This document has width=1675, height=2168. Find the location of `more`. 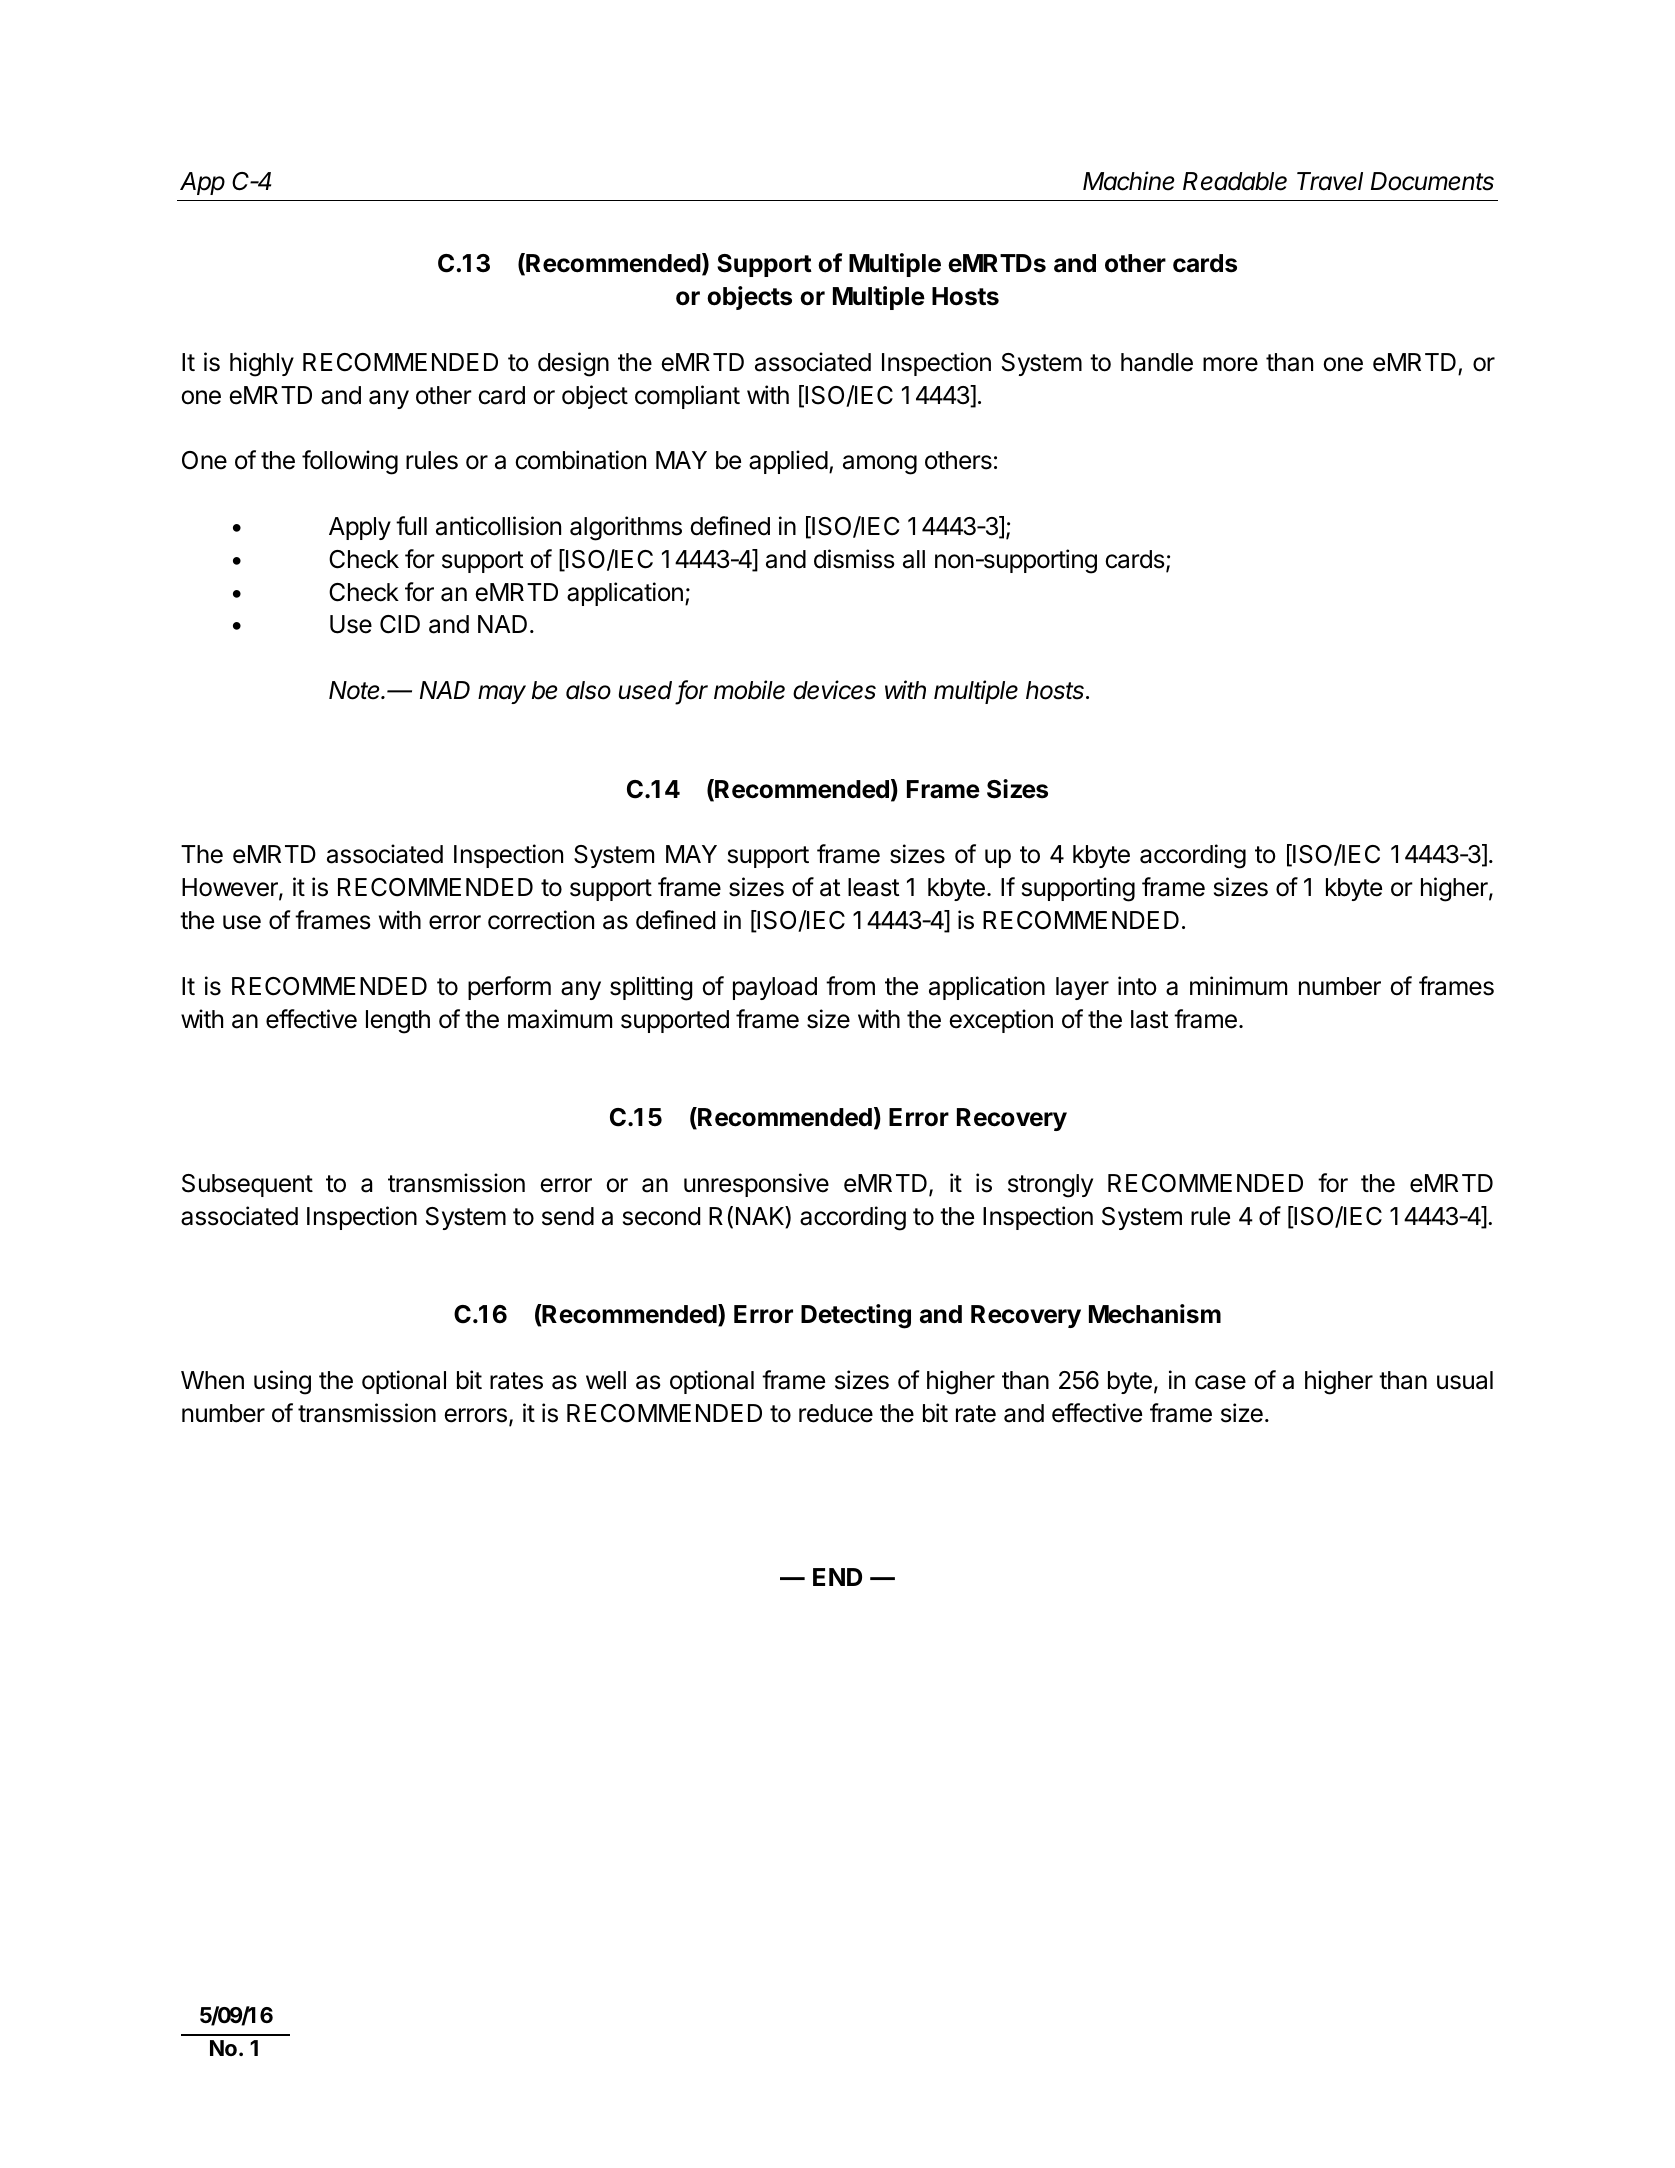

more is located at coordinates (1230, 364).
